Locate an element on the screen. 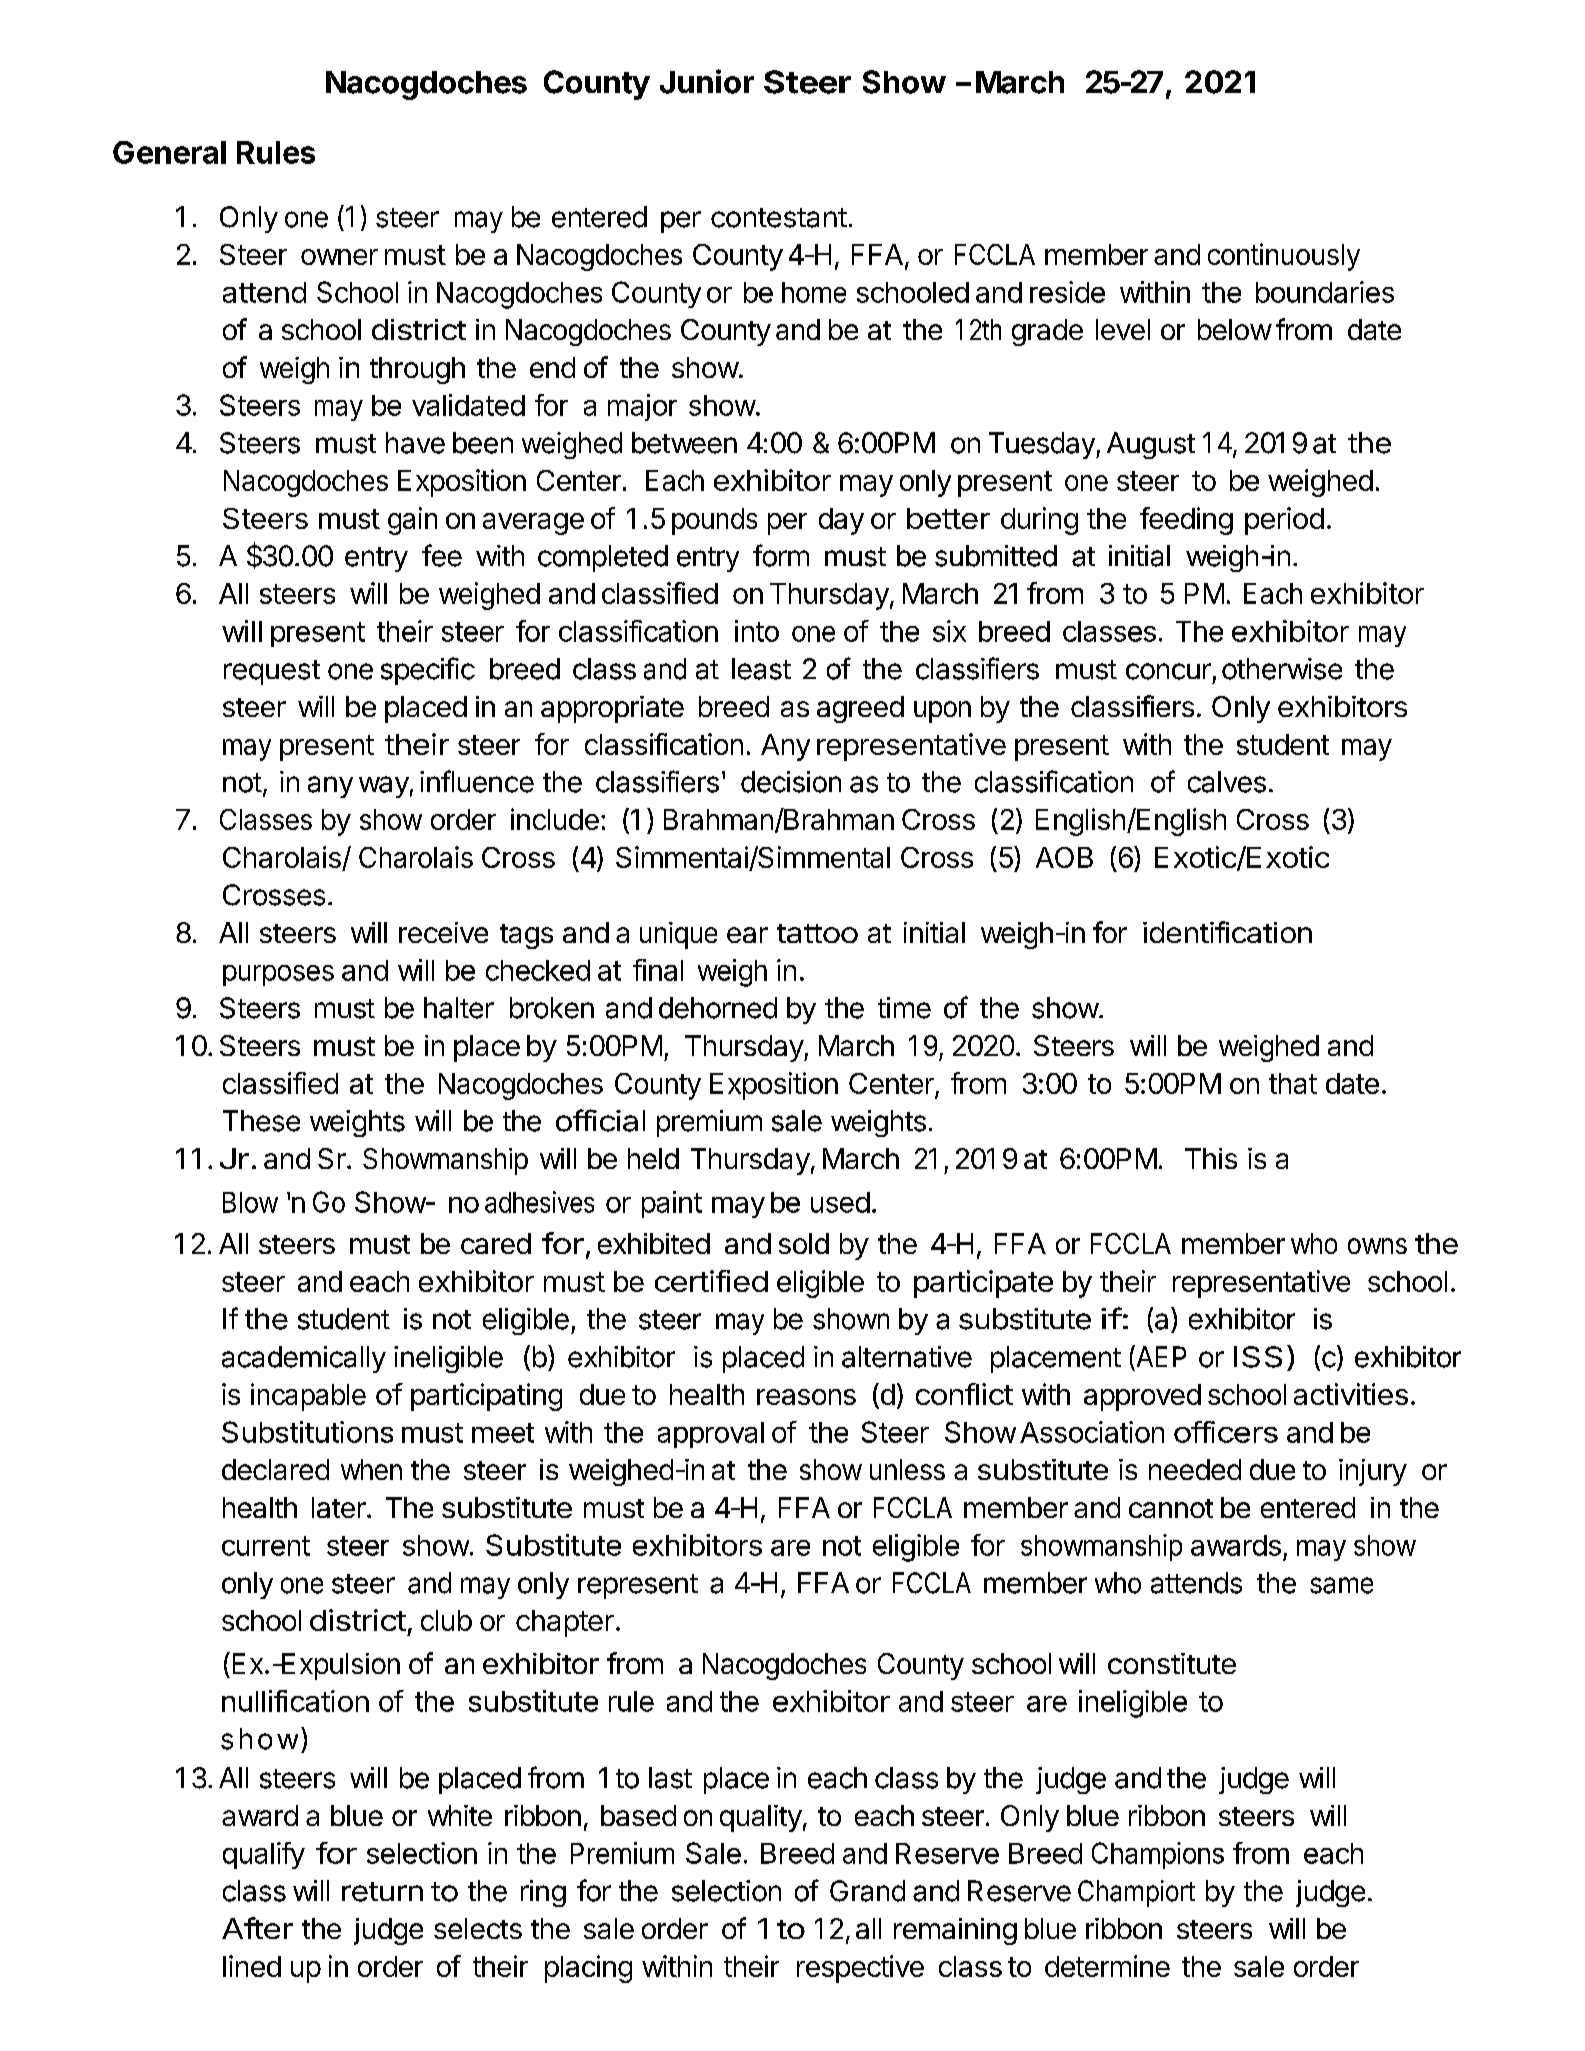 The image size is (1585, 2051). ear is located at coordinates (747, 935).
